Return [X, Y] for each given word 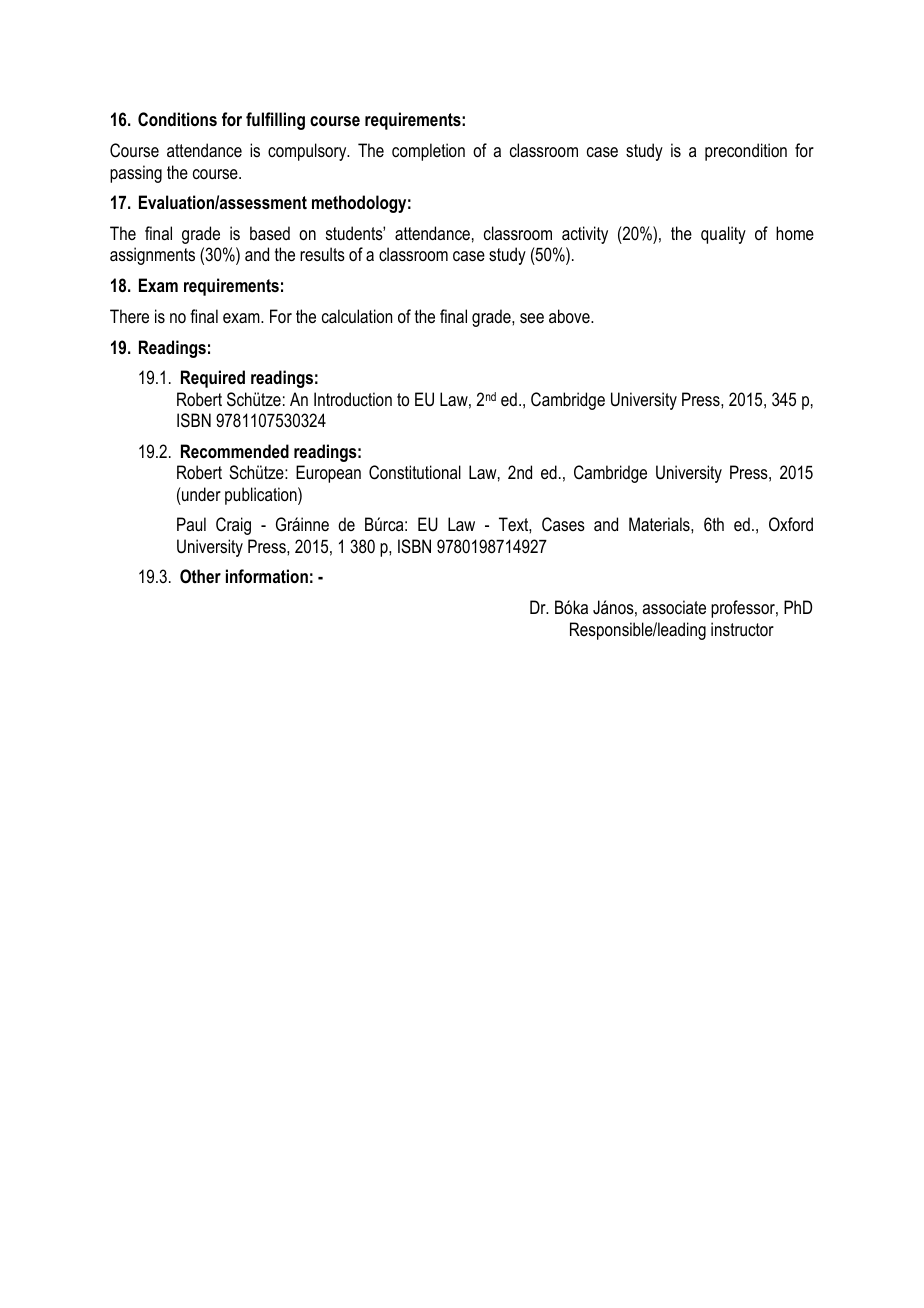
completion [428, 152]
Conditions [177, 119]
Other [200, 576]
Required [213, 379]
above [570, 316]
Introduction [353, 399]
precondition [746, 152]
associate [674, 607]
